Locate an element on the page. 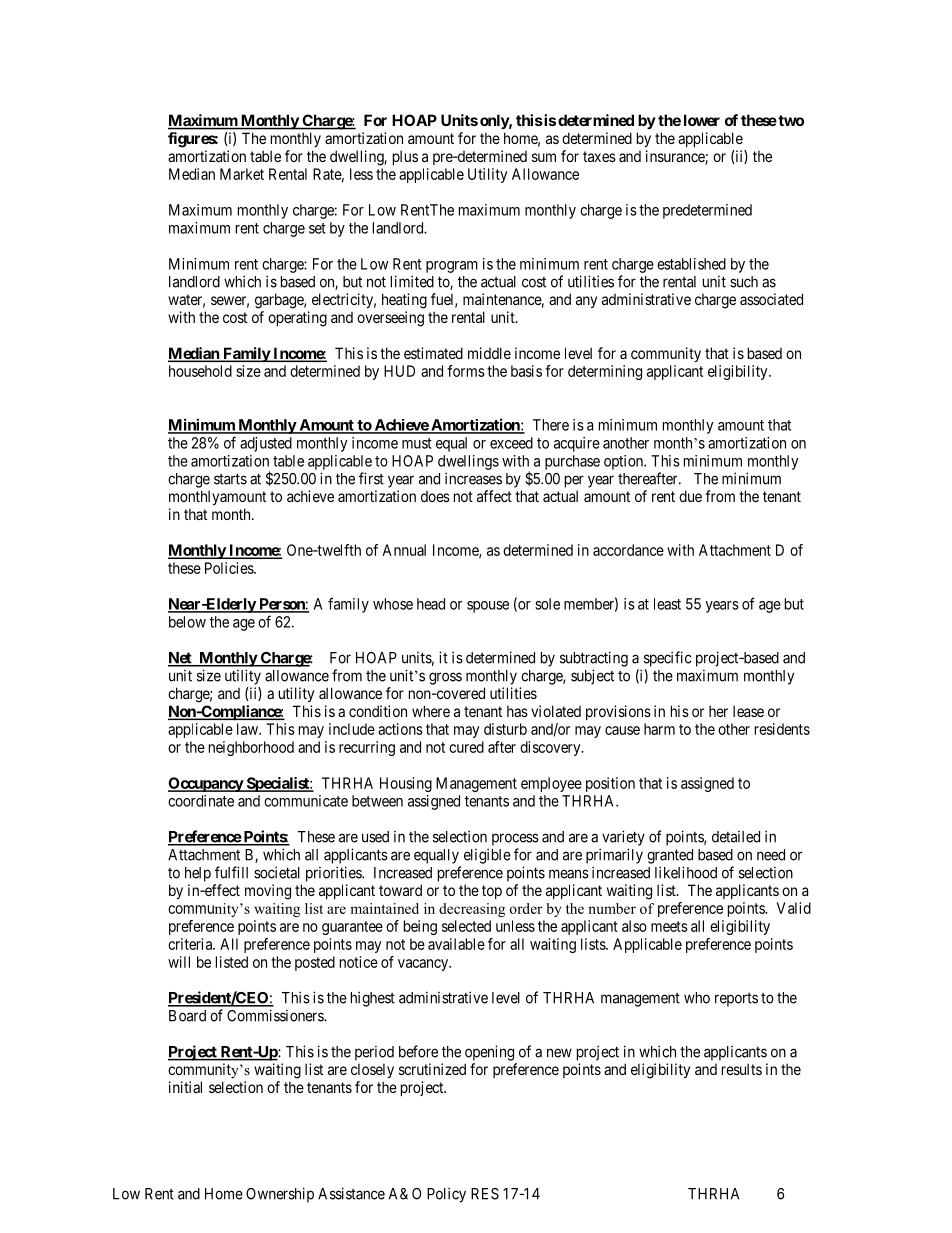 The width and height of the page is (952, 1233). Policy is located at coordinates (446, 1195).
